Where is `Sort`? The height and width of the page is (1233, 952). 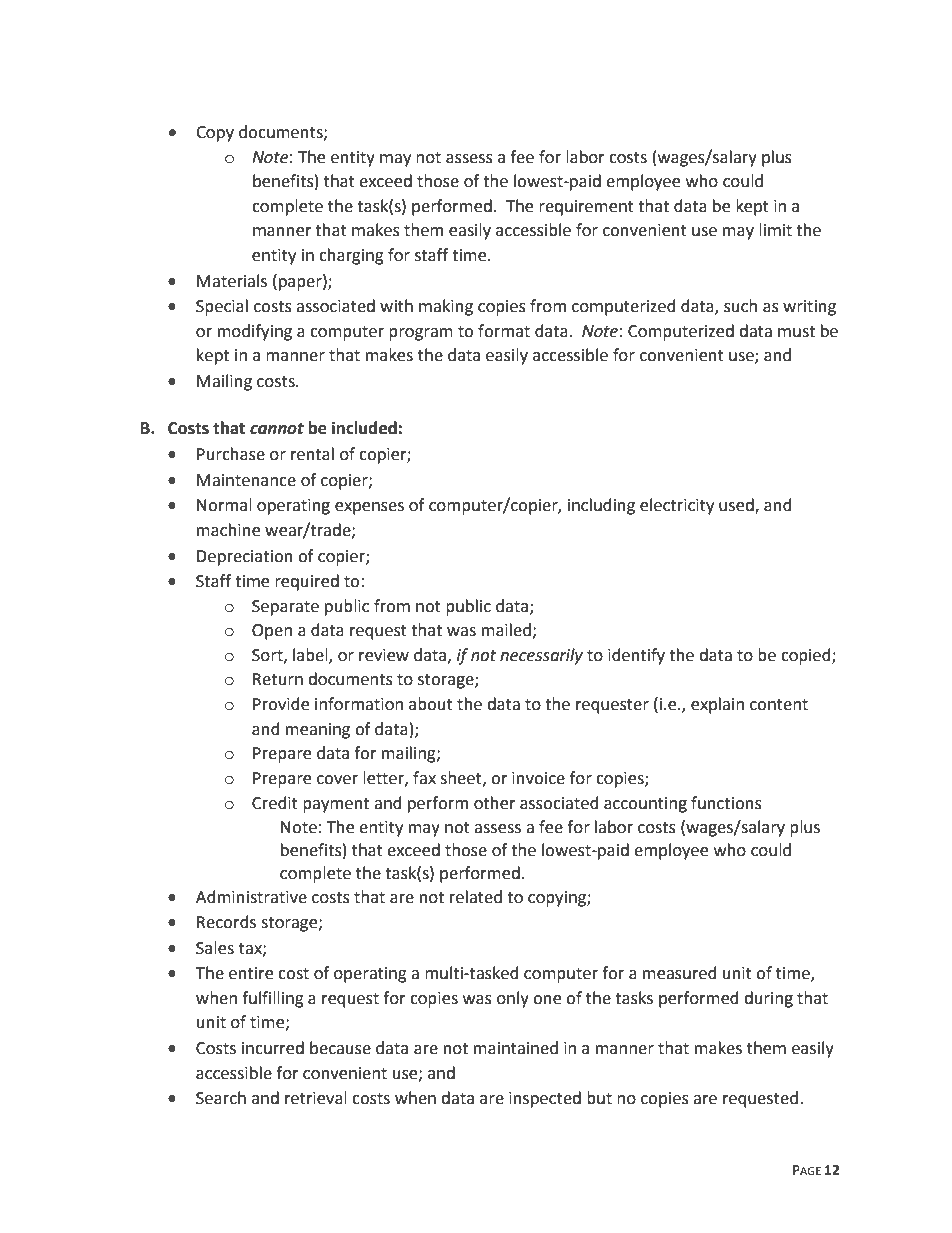 Sort is located at coordinates (268, 656).
